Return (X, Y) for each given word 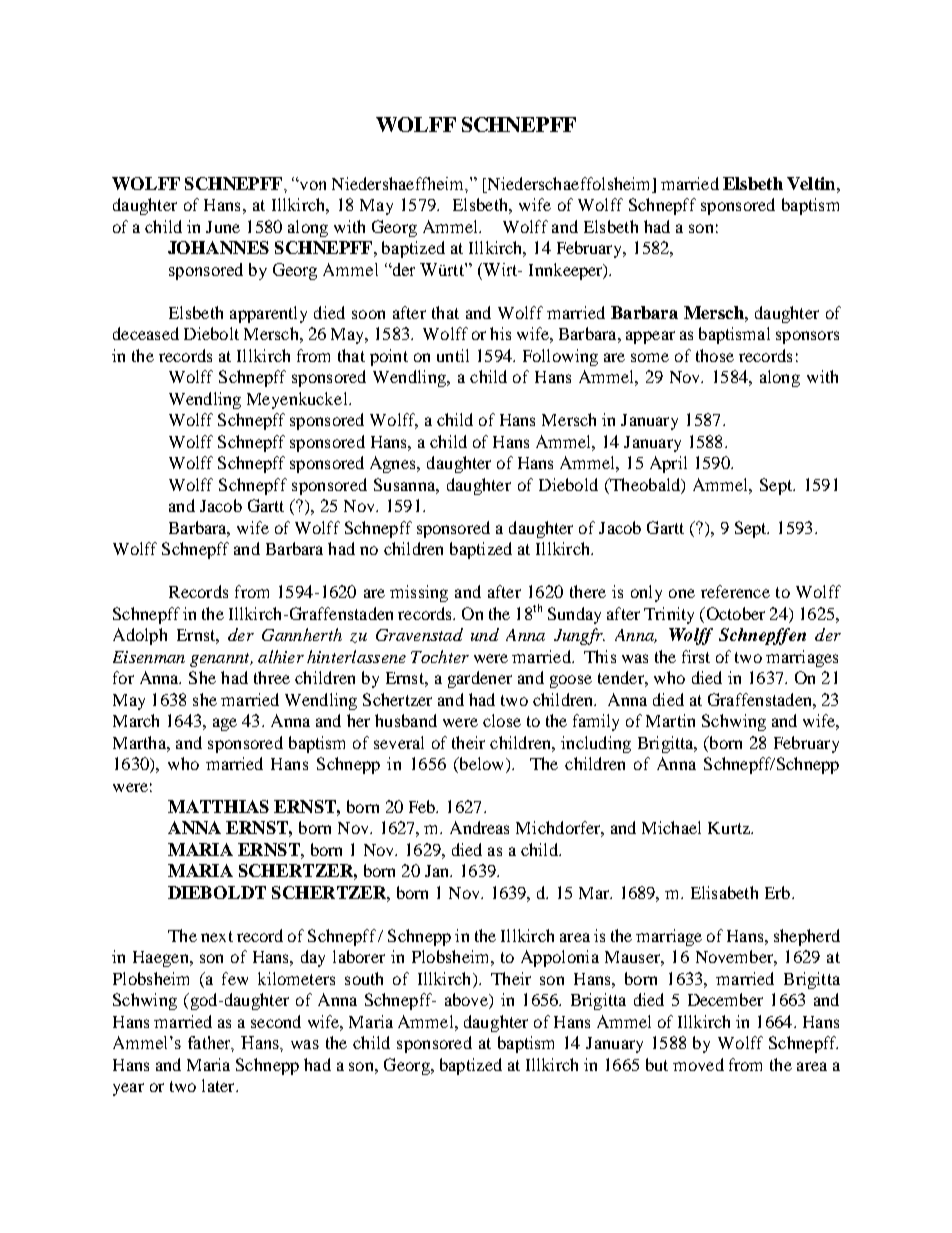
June (223, 227)
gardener (480, 679)
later (219, 1085)
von (311, 185)
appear (650, 337)
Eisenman (149, 657)
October (734, 613)
